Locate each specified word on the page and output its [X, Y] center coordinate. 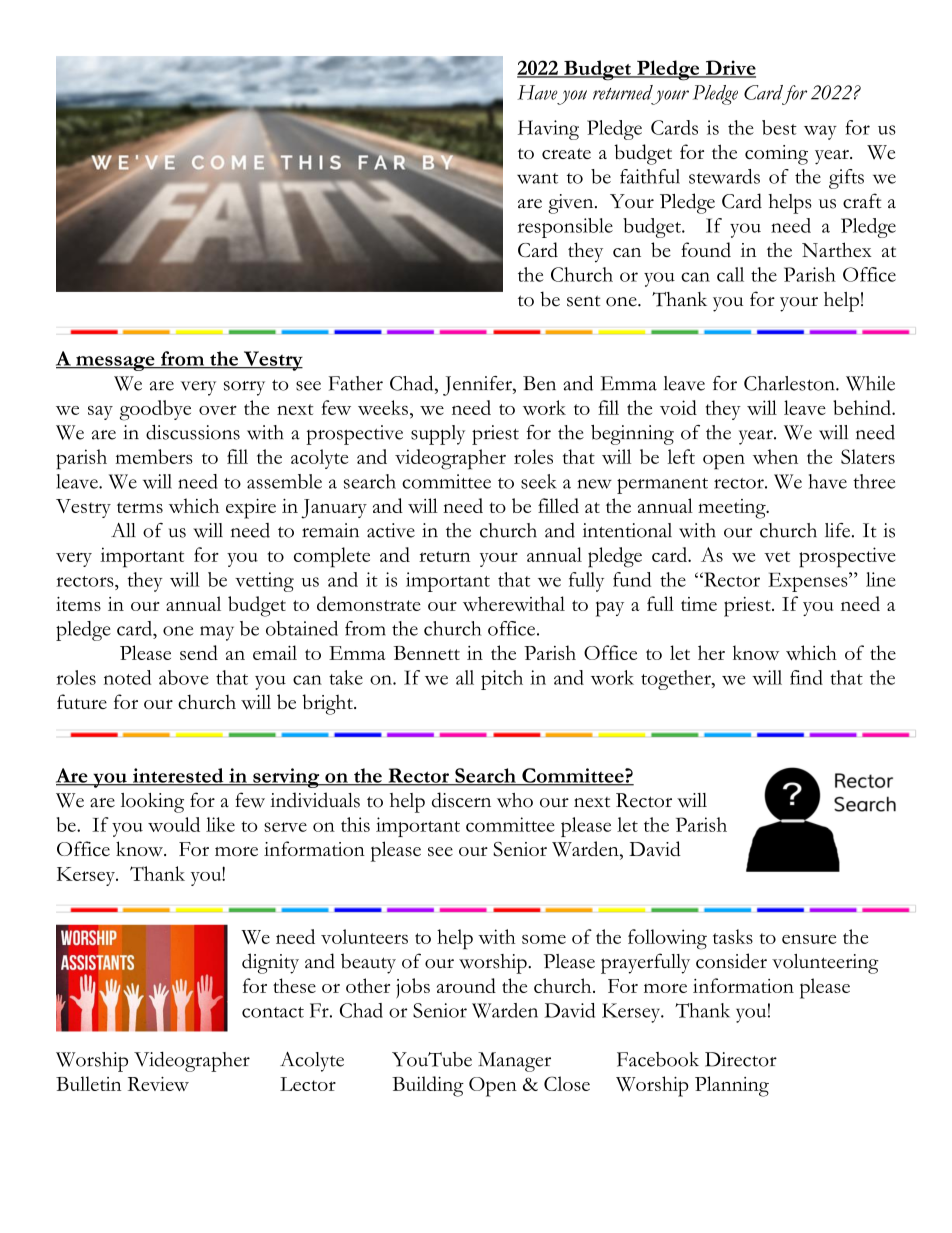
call [730, 274]
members [154, 456]
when [775, 456]
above [184, 677]
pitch [502, 680]
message [115, 363]
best [779, 127]
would [174, 824]
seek [538, 481]
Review [158, 1084]
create [566, 153]
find [806, 677]
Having [548, 130]
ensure [809, 939]
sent [584, 301]
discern [461, 800]
